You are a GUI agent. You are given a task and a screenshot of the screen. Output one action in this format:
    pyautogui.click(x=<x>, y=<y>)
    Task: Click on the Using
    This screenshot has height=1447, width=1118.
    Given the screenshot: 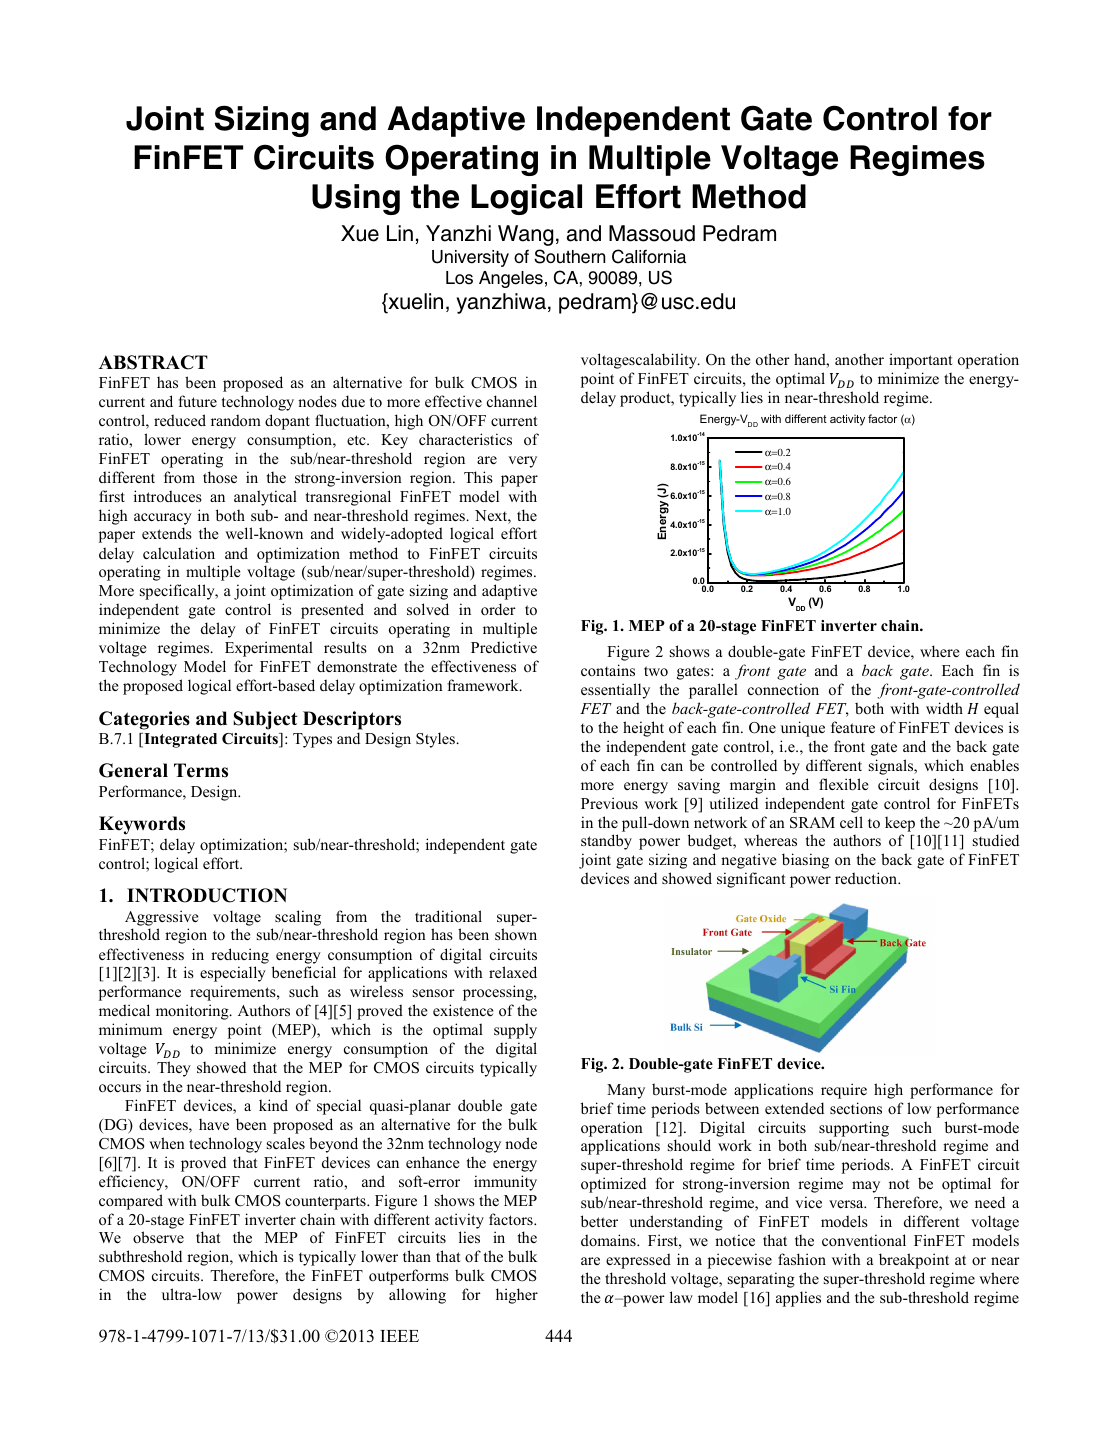 What is the action you would take?
    pyautogui.click(x=356, y=199)
